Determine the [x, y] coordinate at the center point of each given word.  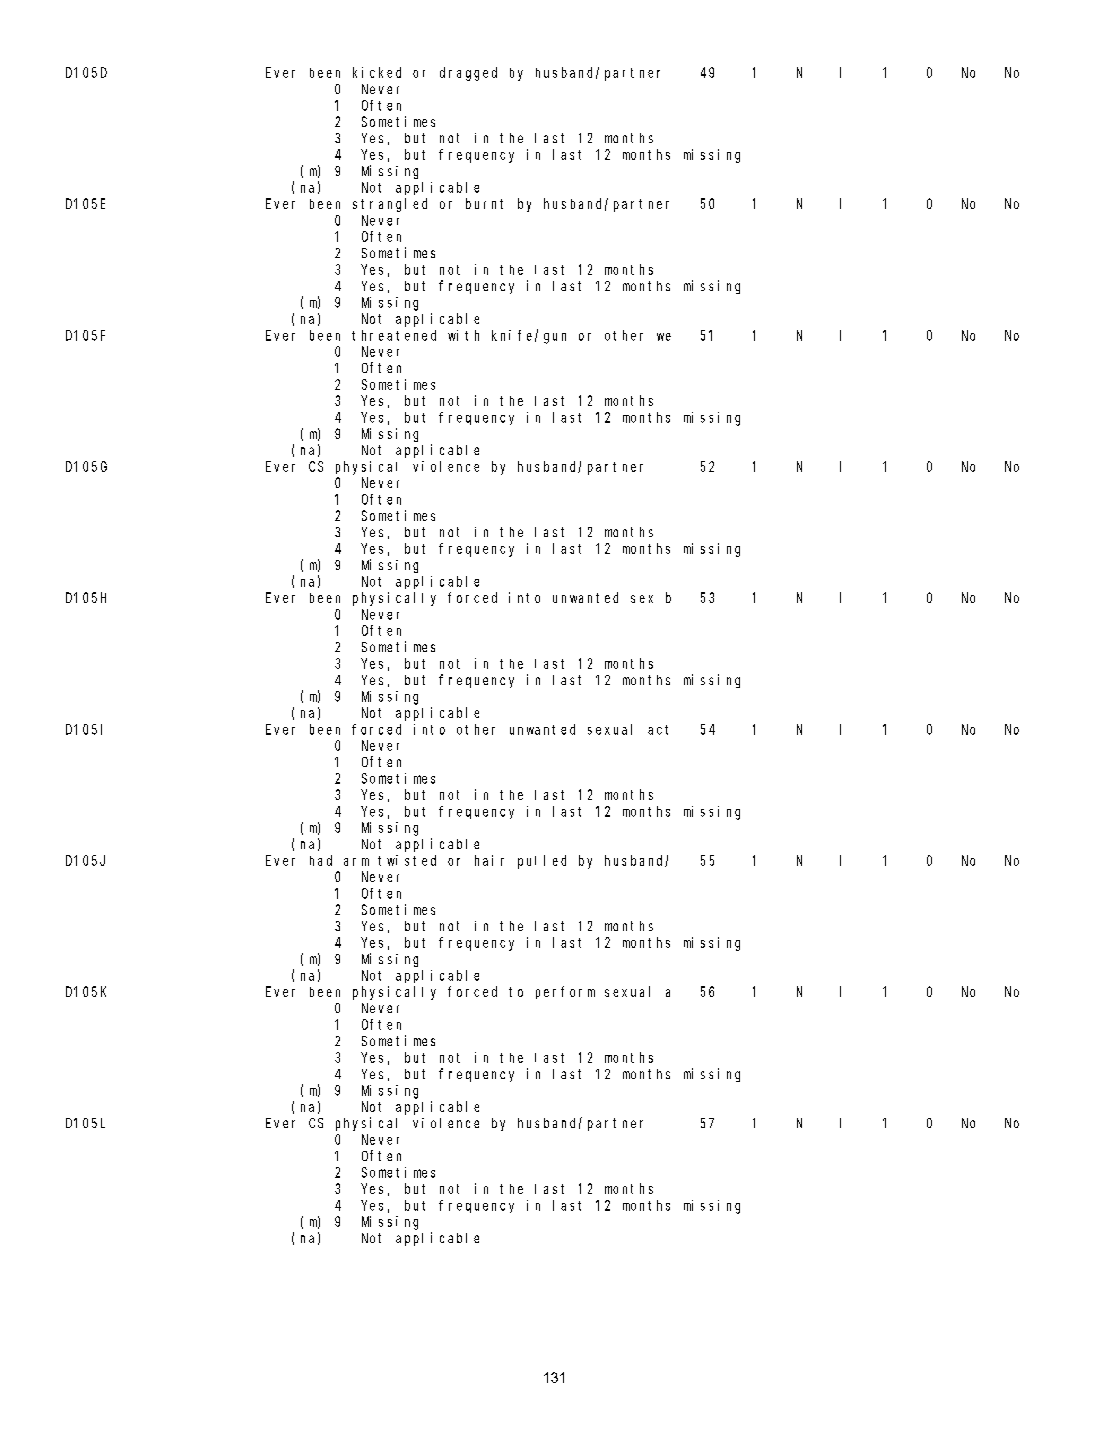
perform [565, 992]
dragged [468, 74]
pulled [542, 862]
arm [356, 862]
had [321, 860]
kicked [377, 72]
